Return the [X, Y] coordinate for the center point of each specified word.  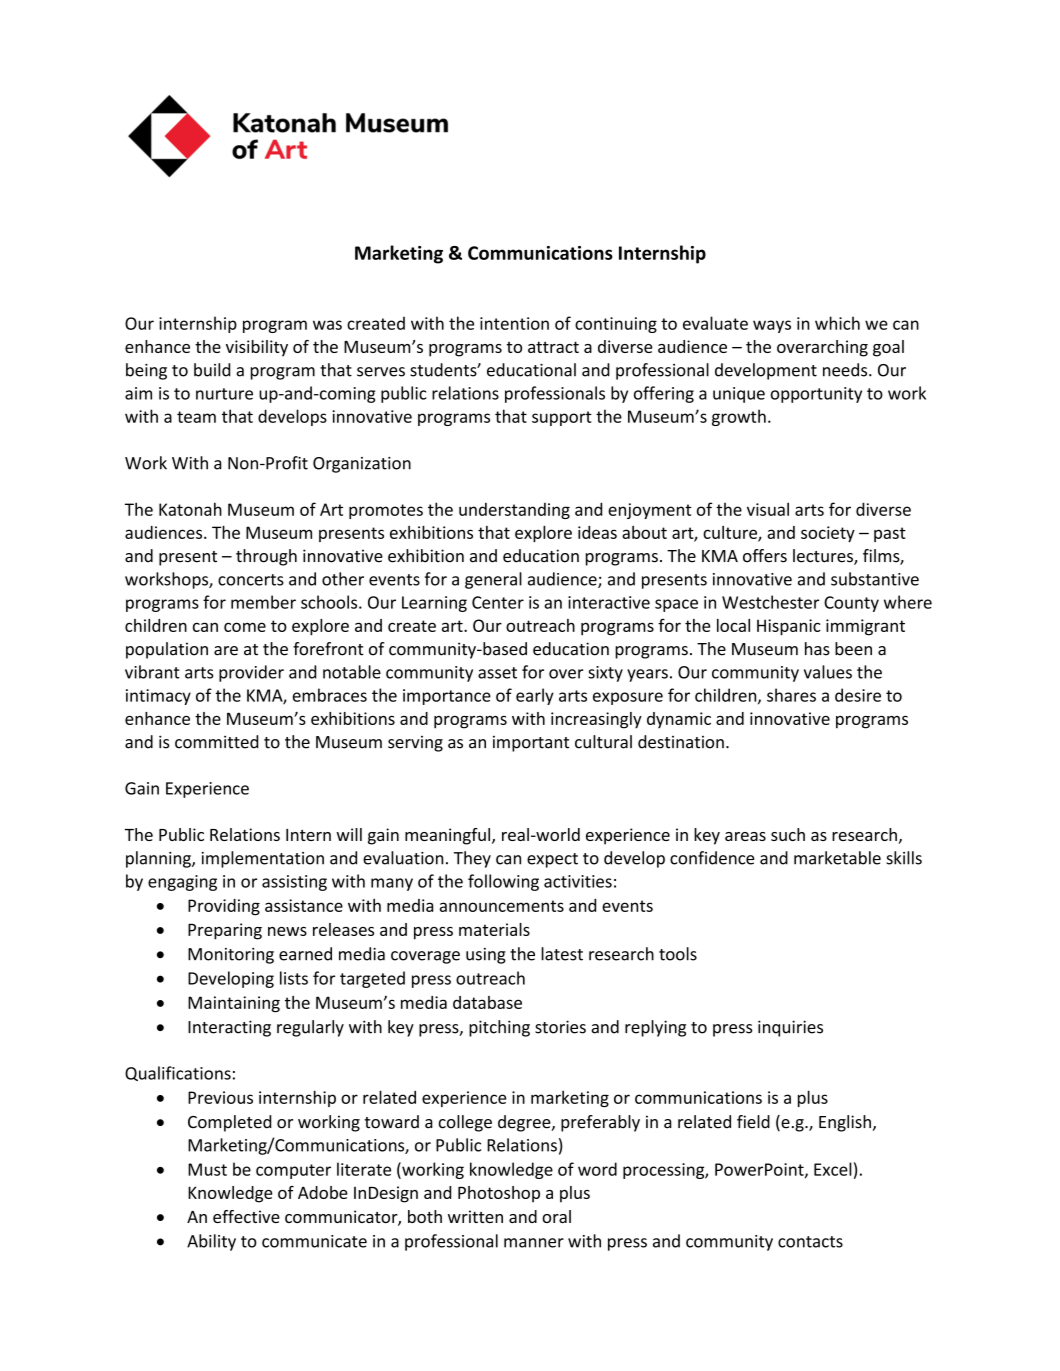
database [487, 1002]
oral [556, 1216]
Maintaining [234, 1004]
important [531, 743]
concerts [251, 580]
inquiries [790, 1028]
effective [246, 1216]
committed [217, 742]
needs [846, 370]
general [493, 580]
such [788, 834]
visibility [257, 348]
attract [553, 347]
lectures [824, 557]
